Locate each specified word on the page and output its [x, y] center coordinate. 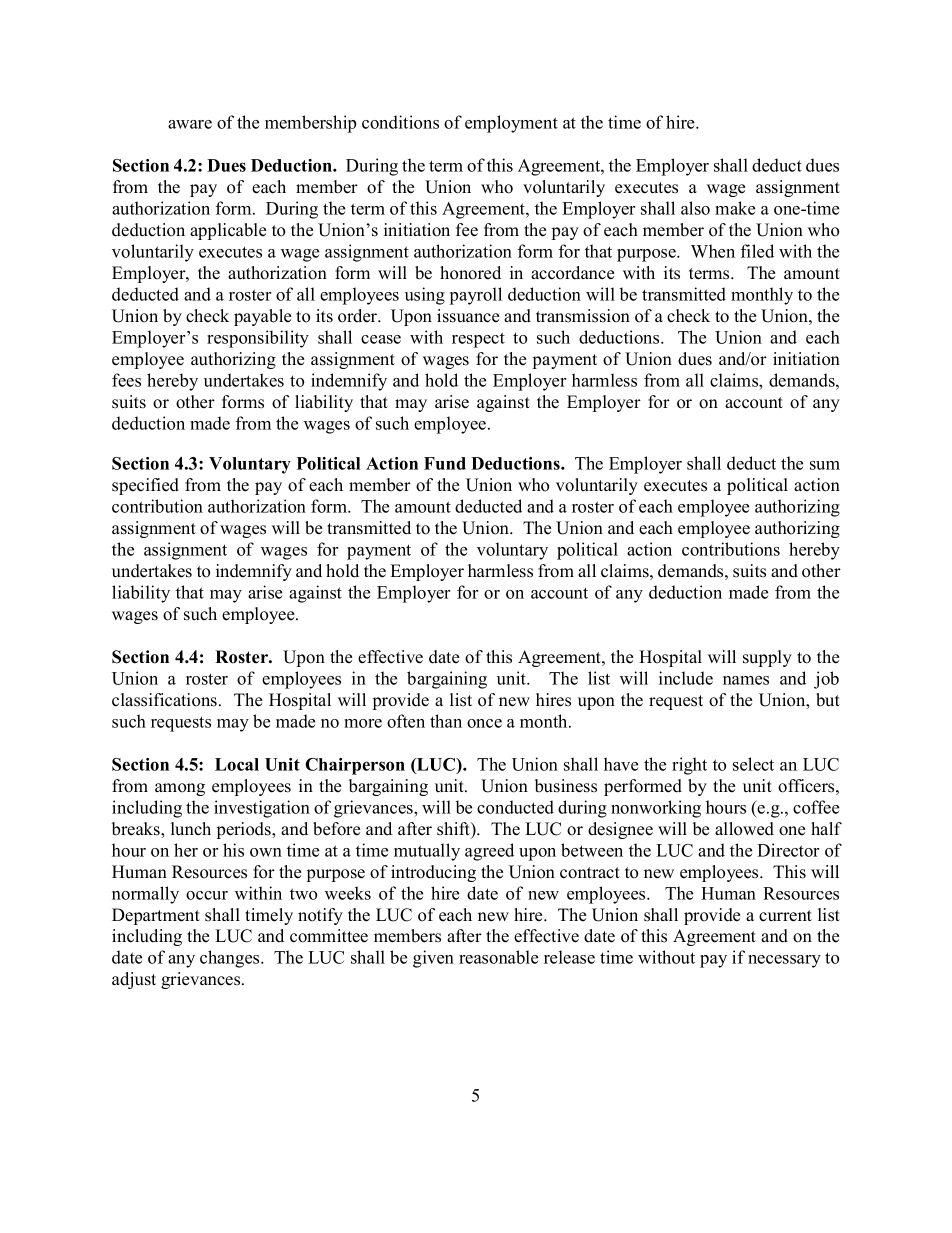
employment [511, 124]
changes [231, 959]
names [746, 680]
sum [825, 465]
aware [190, 124]
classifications [164, 700]
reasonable [498, 957]
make [735, 208]
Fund [445, 463]
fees [126, 380]
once [484, 723]
